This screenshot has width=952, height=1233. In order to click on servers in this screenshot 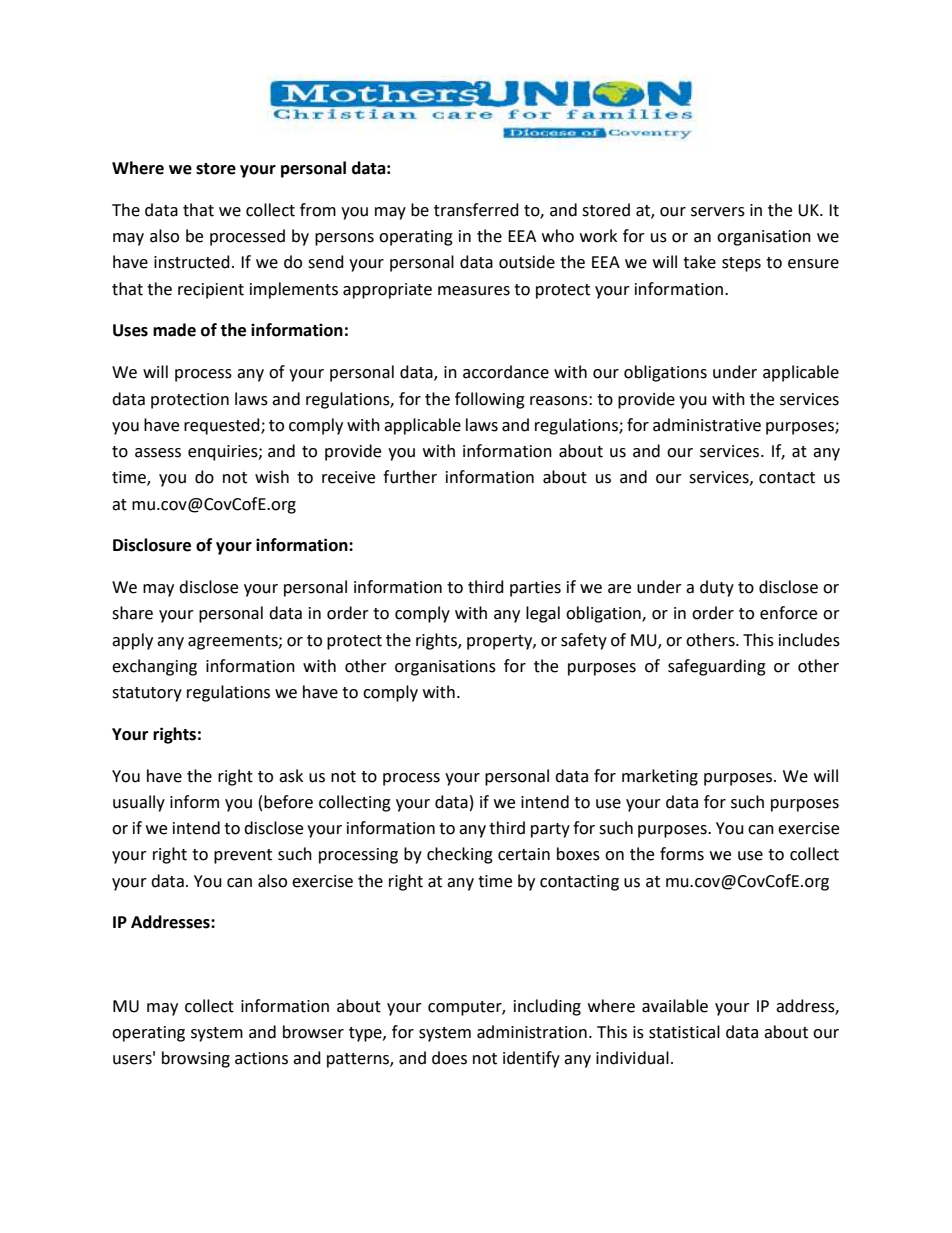, I will do `click(718, 212)`.
